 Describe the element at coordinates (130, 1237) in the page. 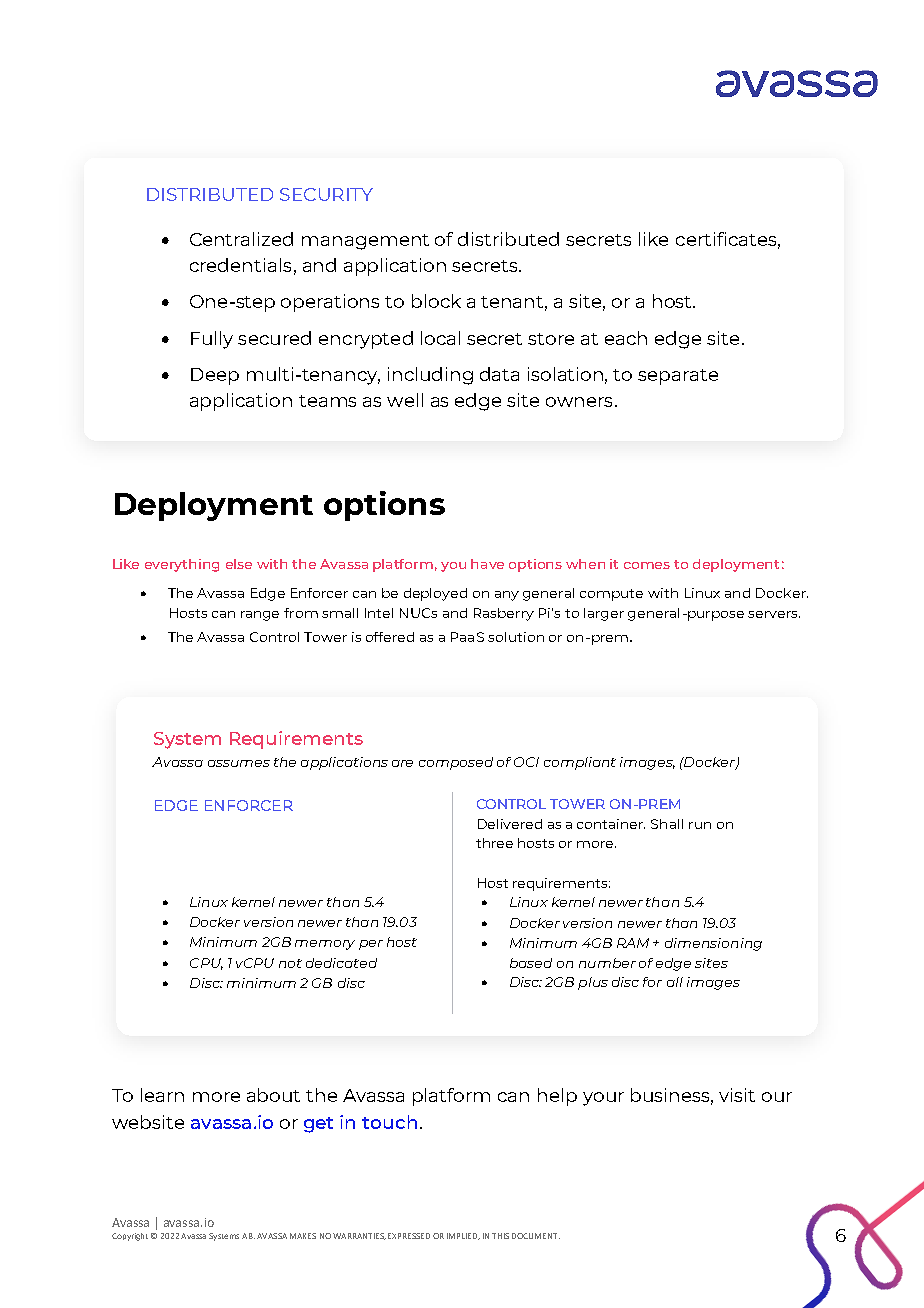

I see `Copyright` at that location.
